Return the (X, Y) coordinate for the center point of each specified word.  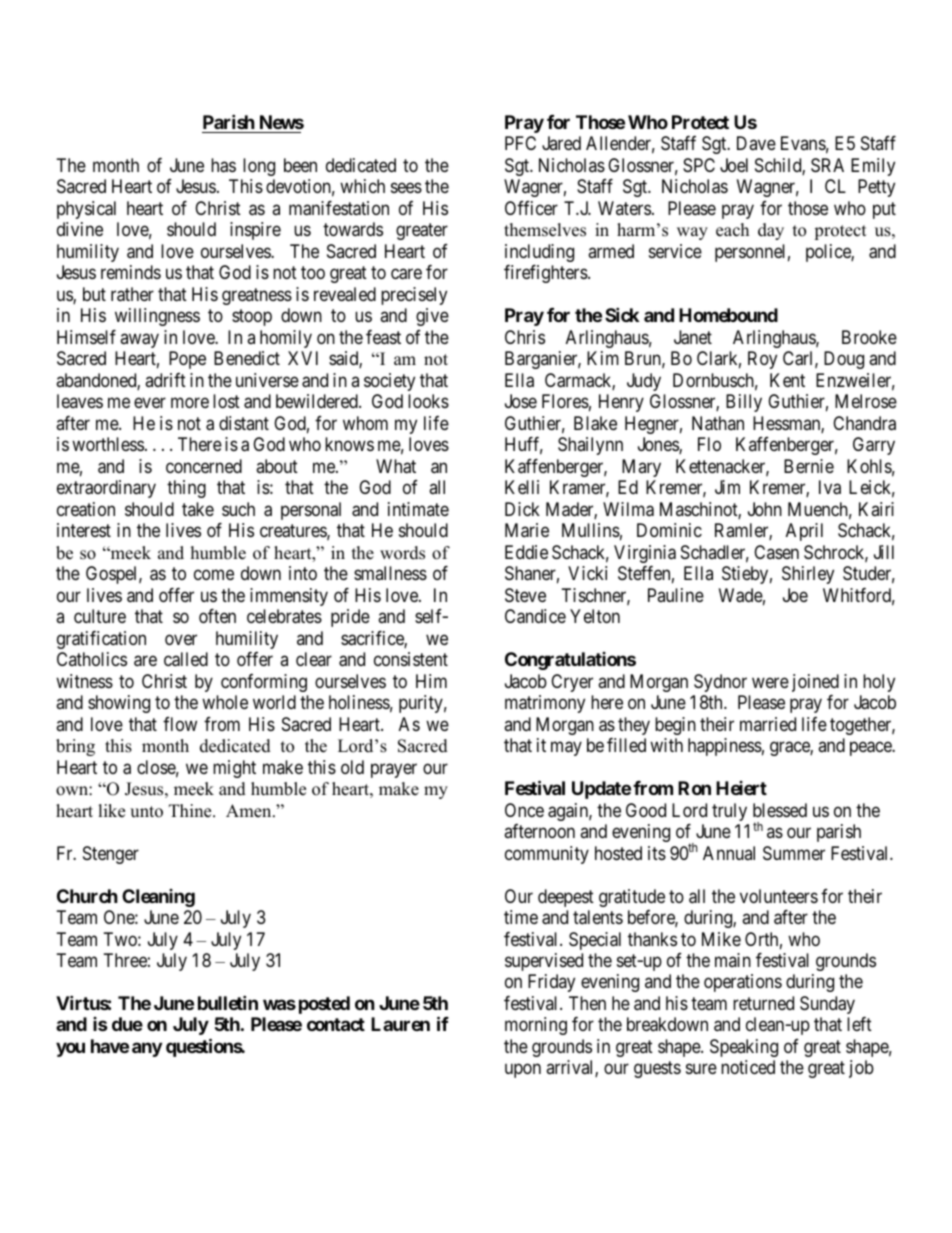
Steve (525, 595)
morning (536, 1026)
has (223, 165)
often (217, 616)
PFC (520, 143)
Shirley (808, 575)
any (147, 1049)
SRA (827, 165)
